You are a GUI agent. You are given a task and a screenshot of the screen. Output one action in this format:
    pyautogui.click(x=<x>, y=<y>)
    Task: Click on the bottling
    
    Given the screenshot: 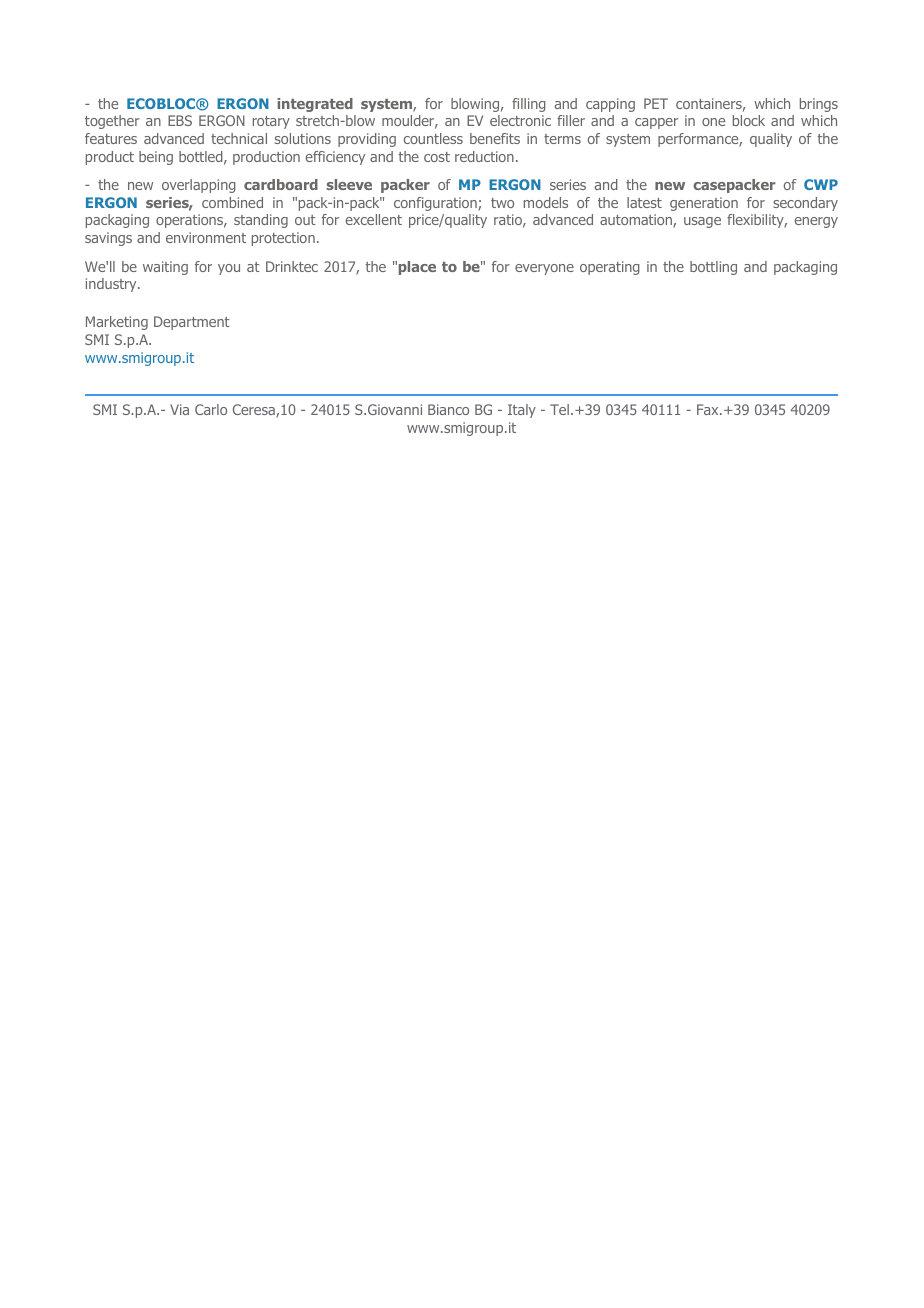 What is the action you would take?
    pyautogui.click(x=713, y=268)
